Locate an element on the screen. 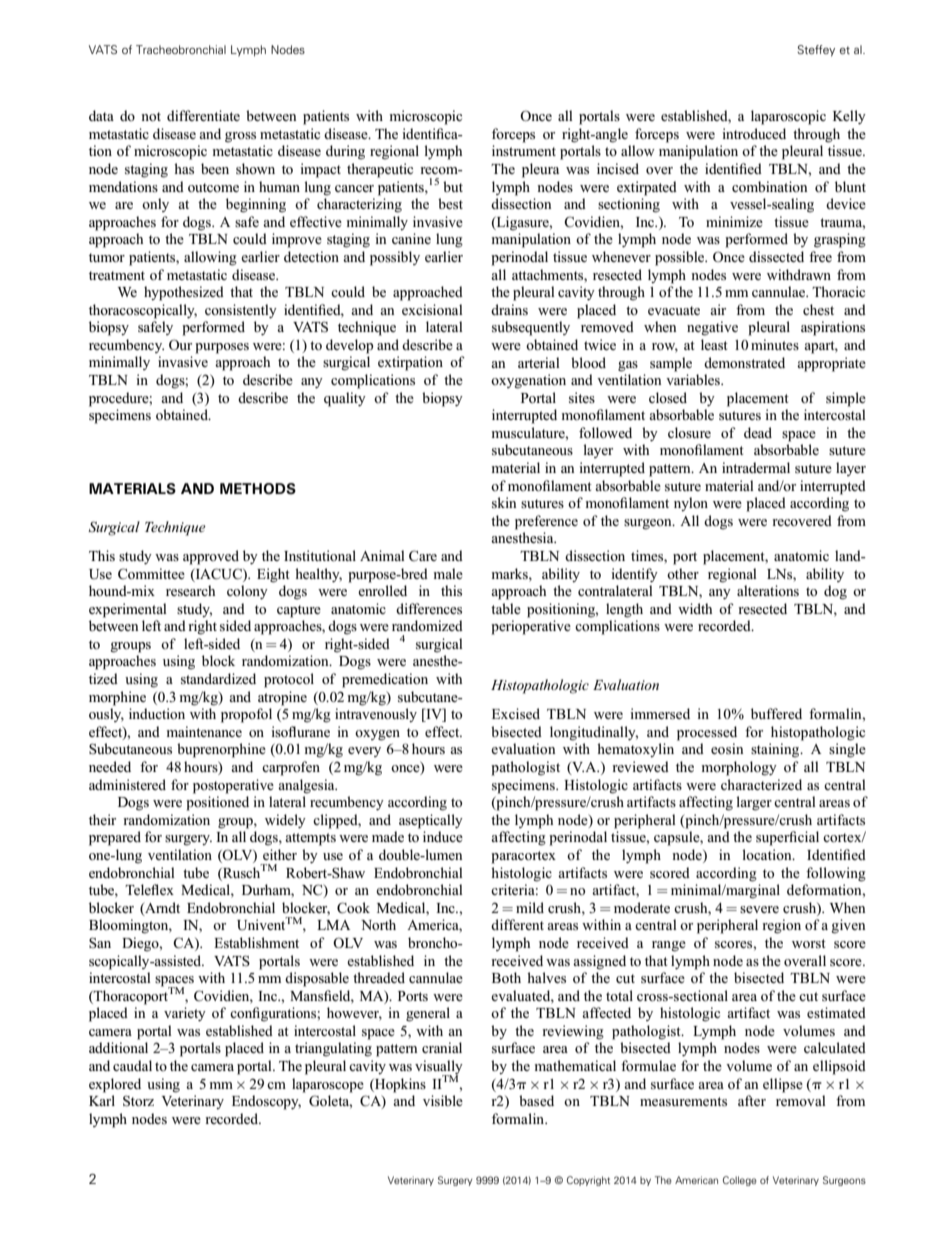 Image resolution: width=952 pixels, height=1251 pixels. minutes is located at coordinates (775, 344).
